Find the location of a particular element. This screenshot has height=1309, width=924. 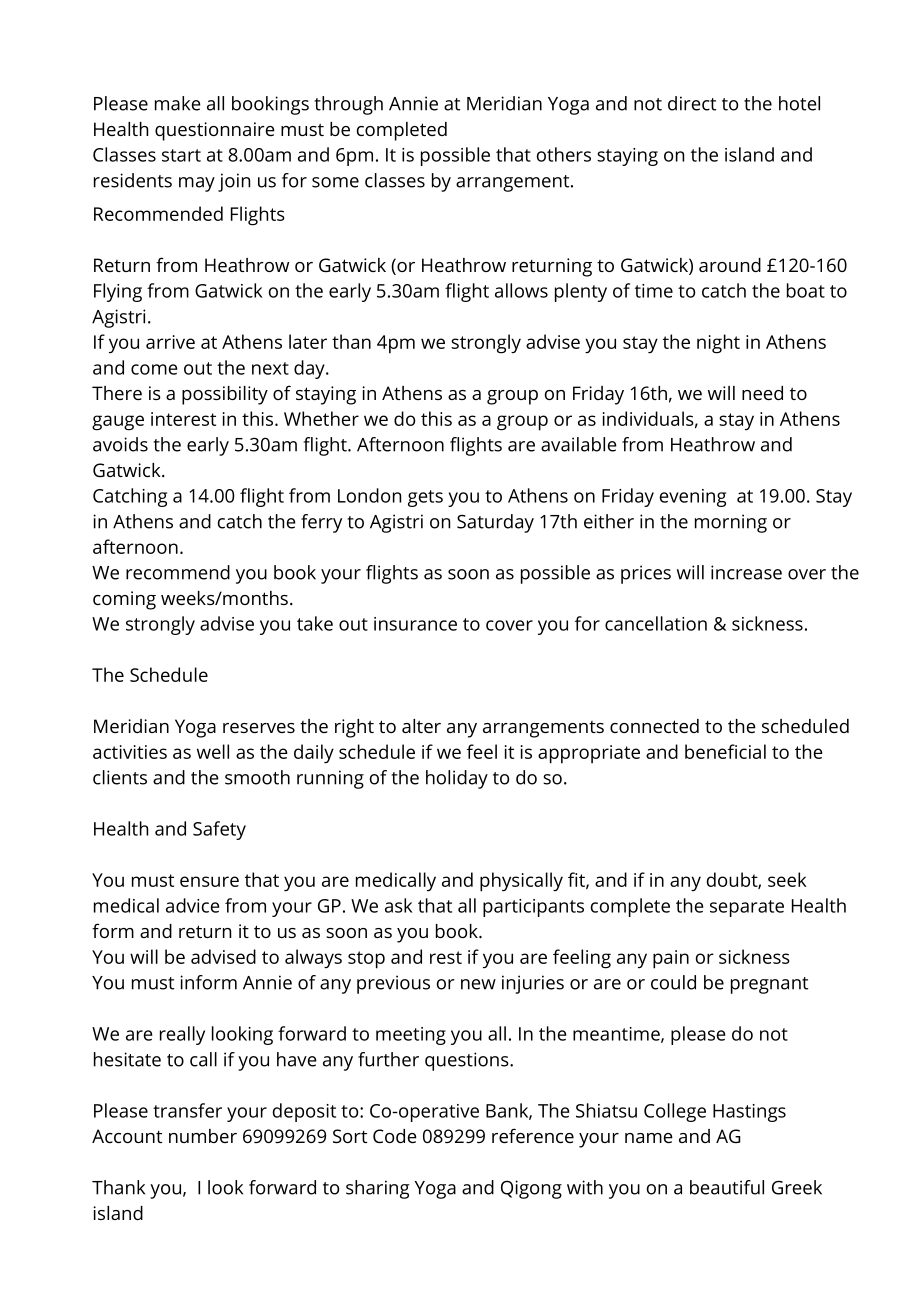

others is located at coordinates (564, 154).
